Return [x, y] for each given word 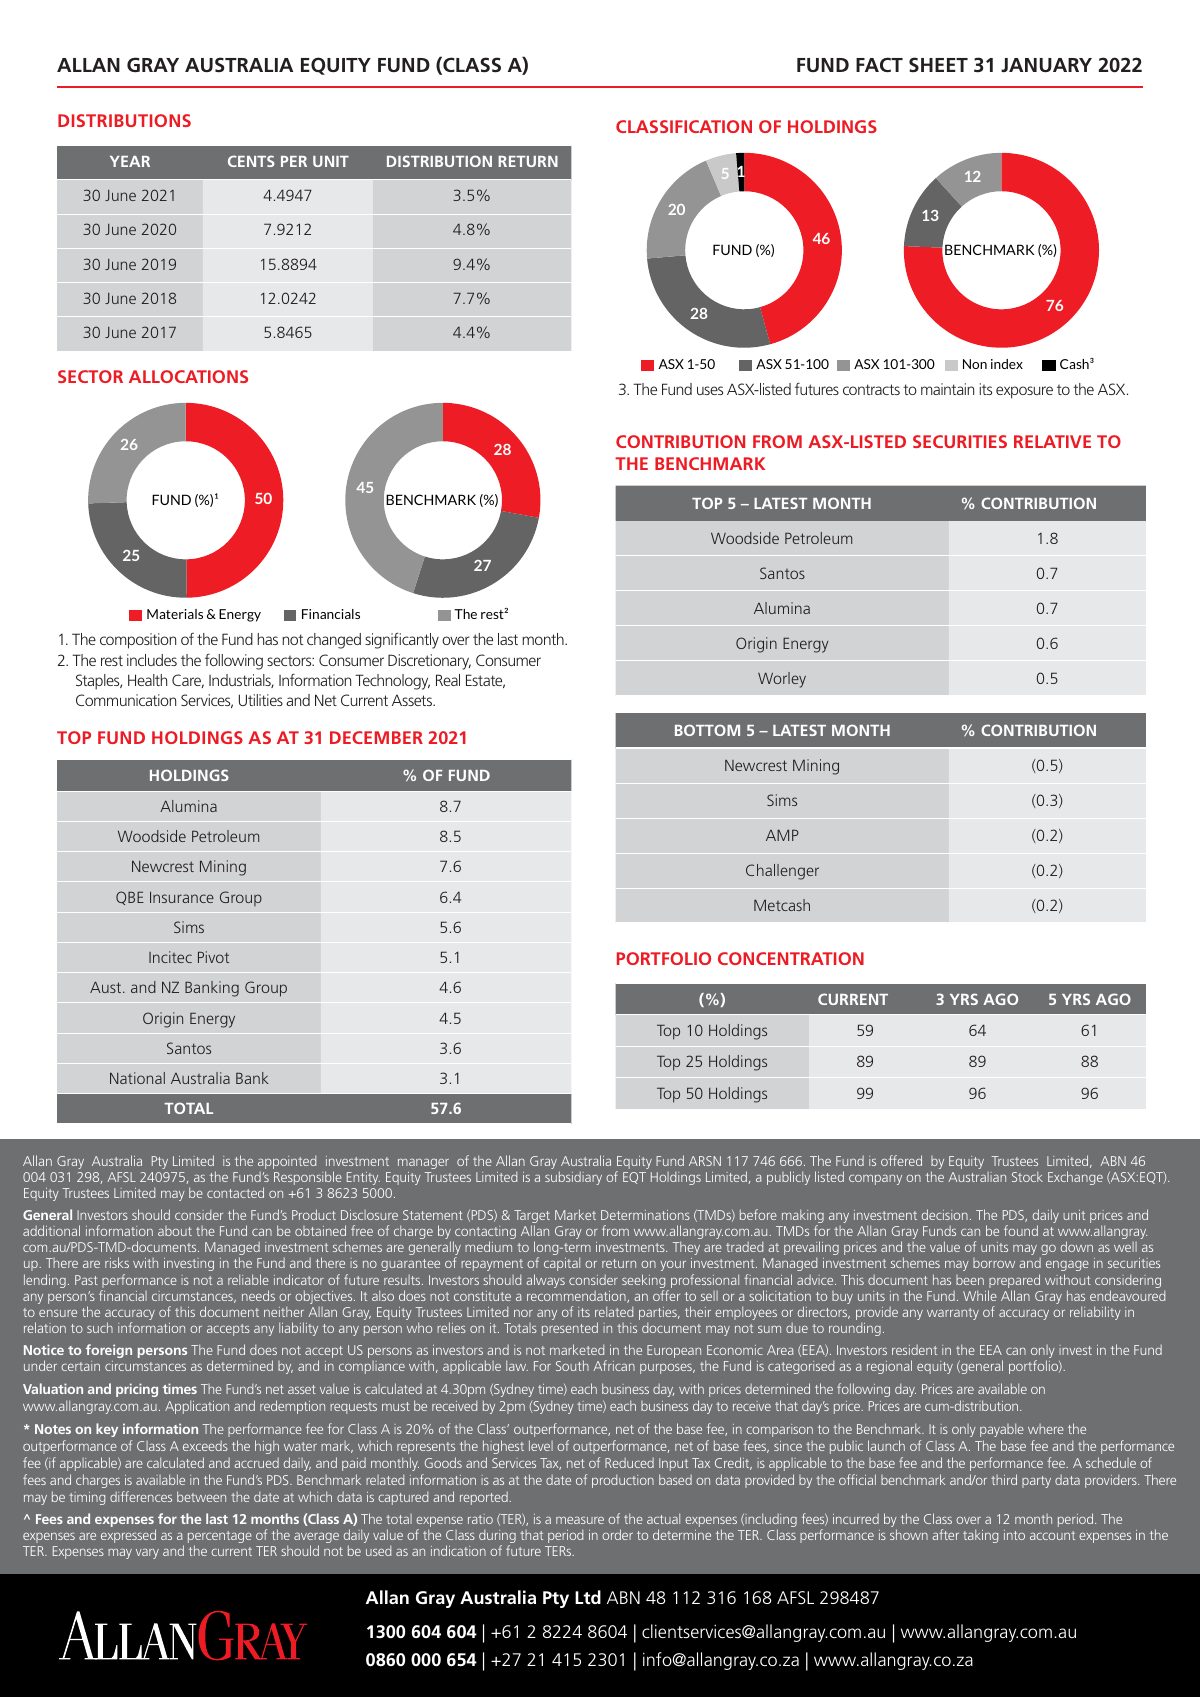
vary [147, 1554]
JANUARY [1046, 65]
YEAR [130, 161]
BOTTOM [707, 730]
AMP [782, 835]
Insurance [182, 897]
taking [980, 1536]
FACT [879, 64]
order [617, 1534]
